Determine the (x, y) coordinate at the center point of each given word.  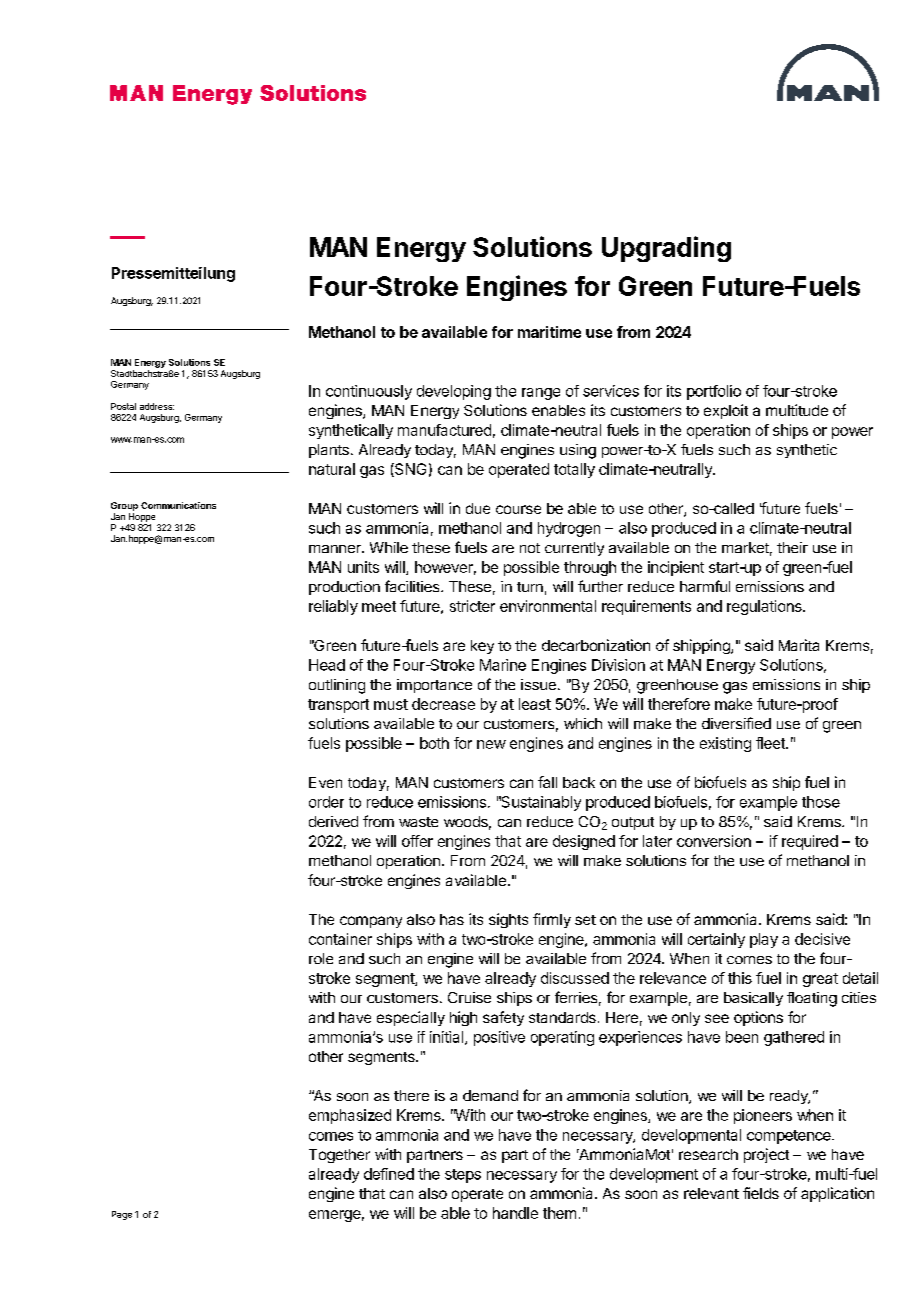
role (321, 958)
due (478, 508)
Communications (178, 505)
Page (122, 1215)
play (764, 940)
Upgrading (666, 249)
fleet (771, 743)
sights (508, 920)
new (491, 744)
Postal (123, 406)
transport (338, 706)
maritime (549, 332)
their (792, 547)
